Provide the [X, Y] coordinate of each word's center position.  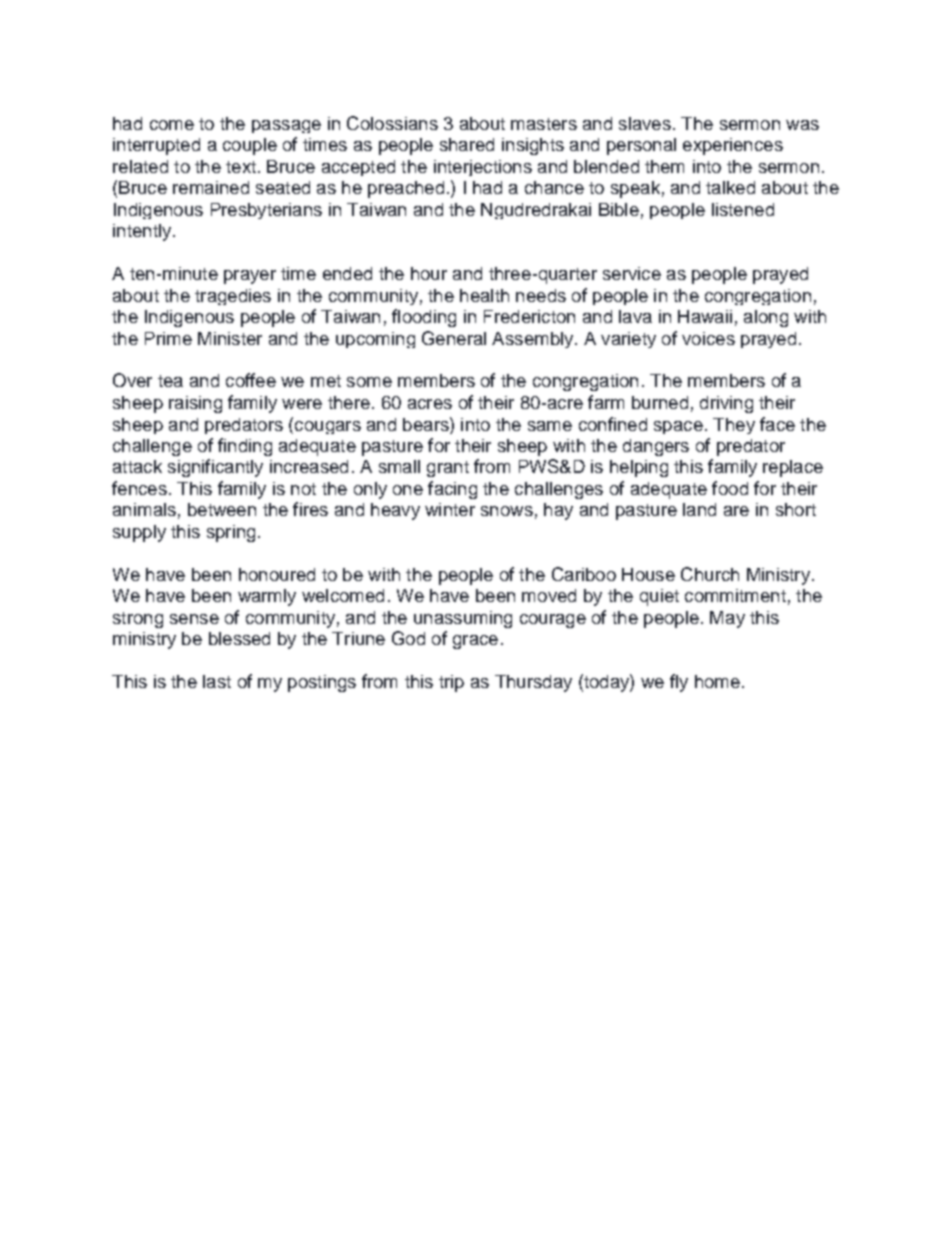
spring [231, 533]
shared [467, 144]
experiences [733, 146]
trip [451, 683]
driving [726, 404]
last [217, 681]
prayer [250, 277]
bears [427, 424]
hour [429, 273]
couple [250, 146]
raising [195, 404]
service [632, 273]
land [699, 509]
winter [450, 509]
